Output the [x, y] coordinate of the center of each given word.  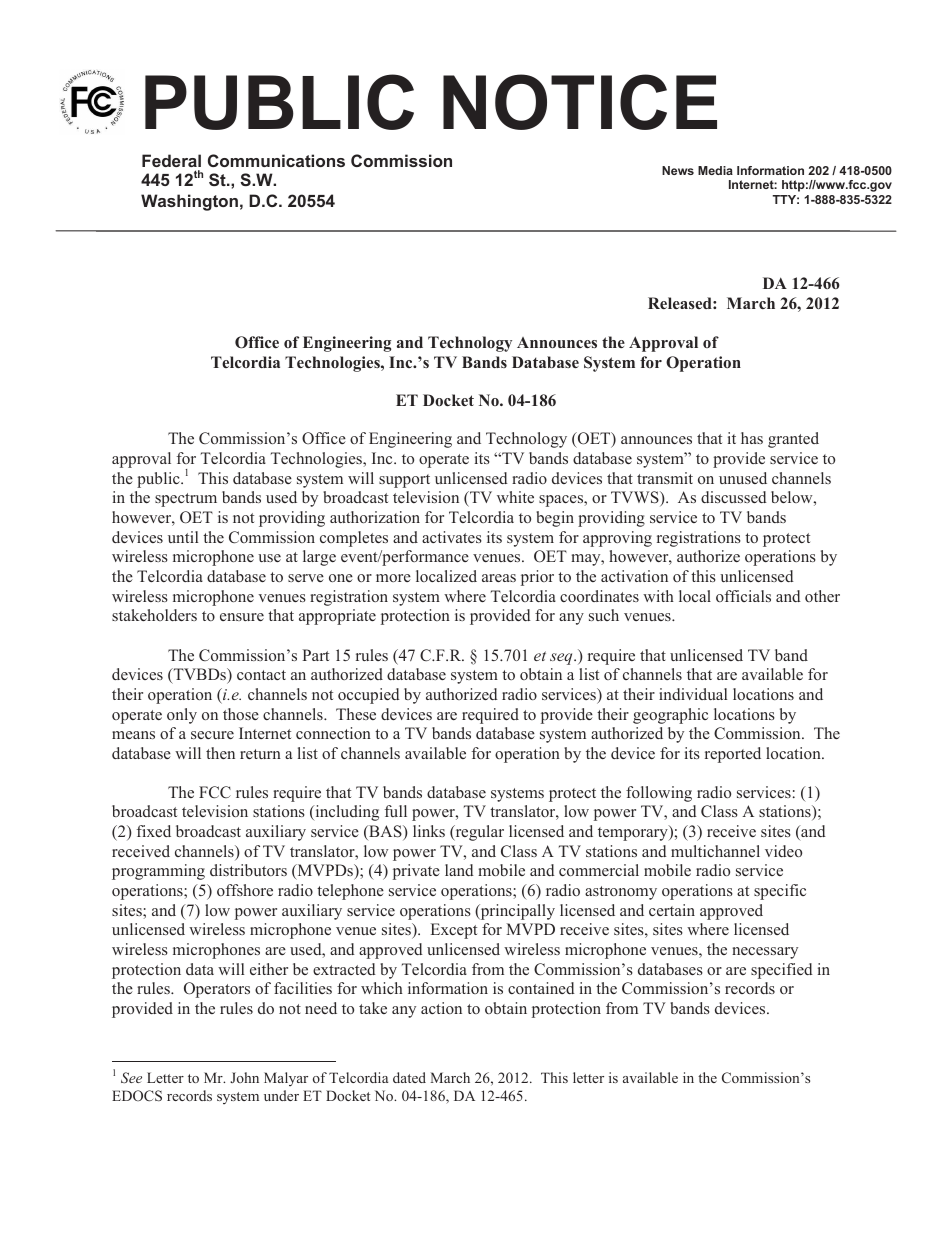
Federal [171, 160]
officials [743, 596]
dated [409, 1077]
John [244, 1077]
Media [715, 170]
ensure [242, 617]
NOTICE [580, 102]
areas [499, 578]
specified [782, 971]
